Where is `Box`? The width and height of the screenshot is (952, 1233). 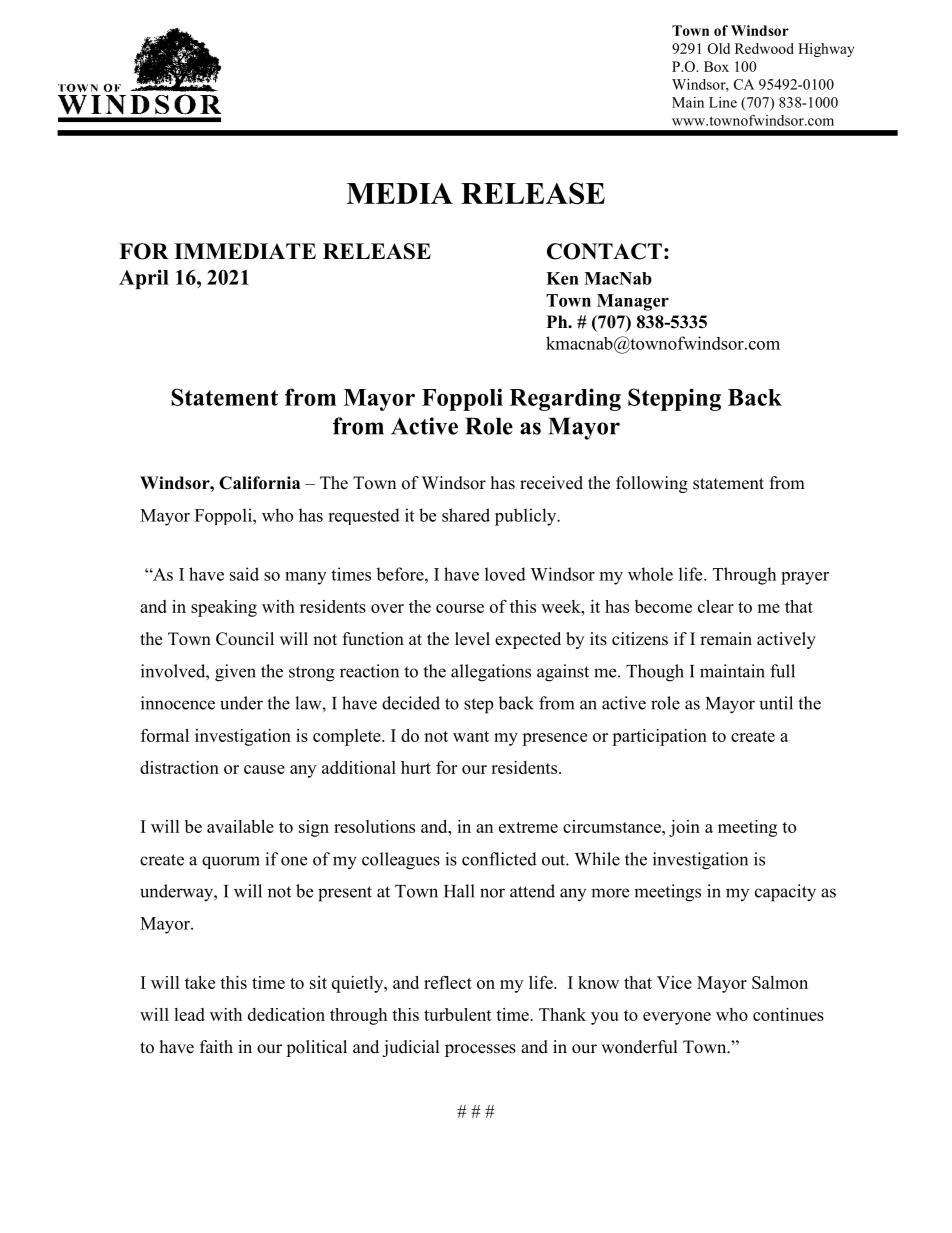
Box is located at coordinates (716, 66).
